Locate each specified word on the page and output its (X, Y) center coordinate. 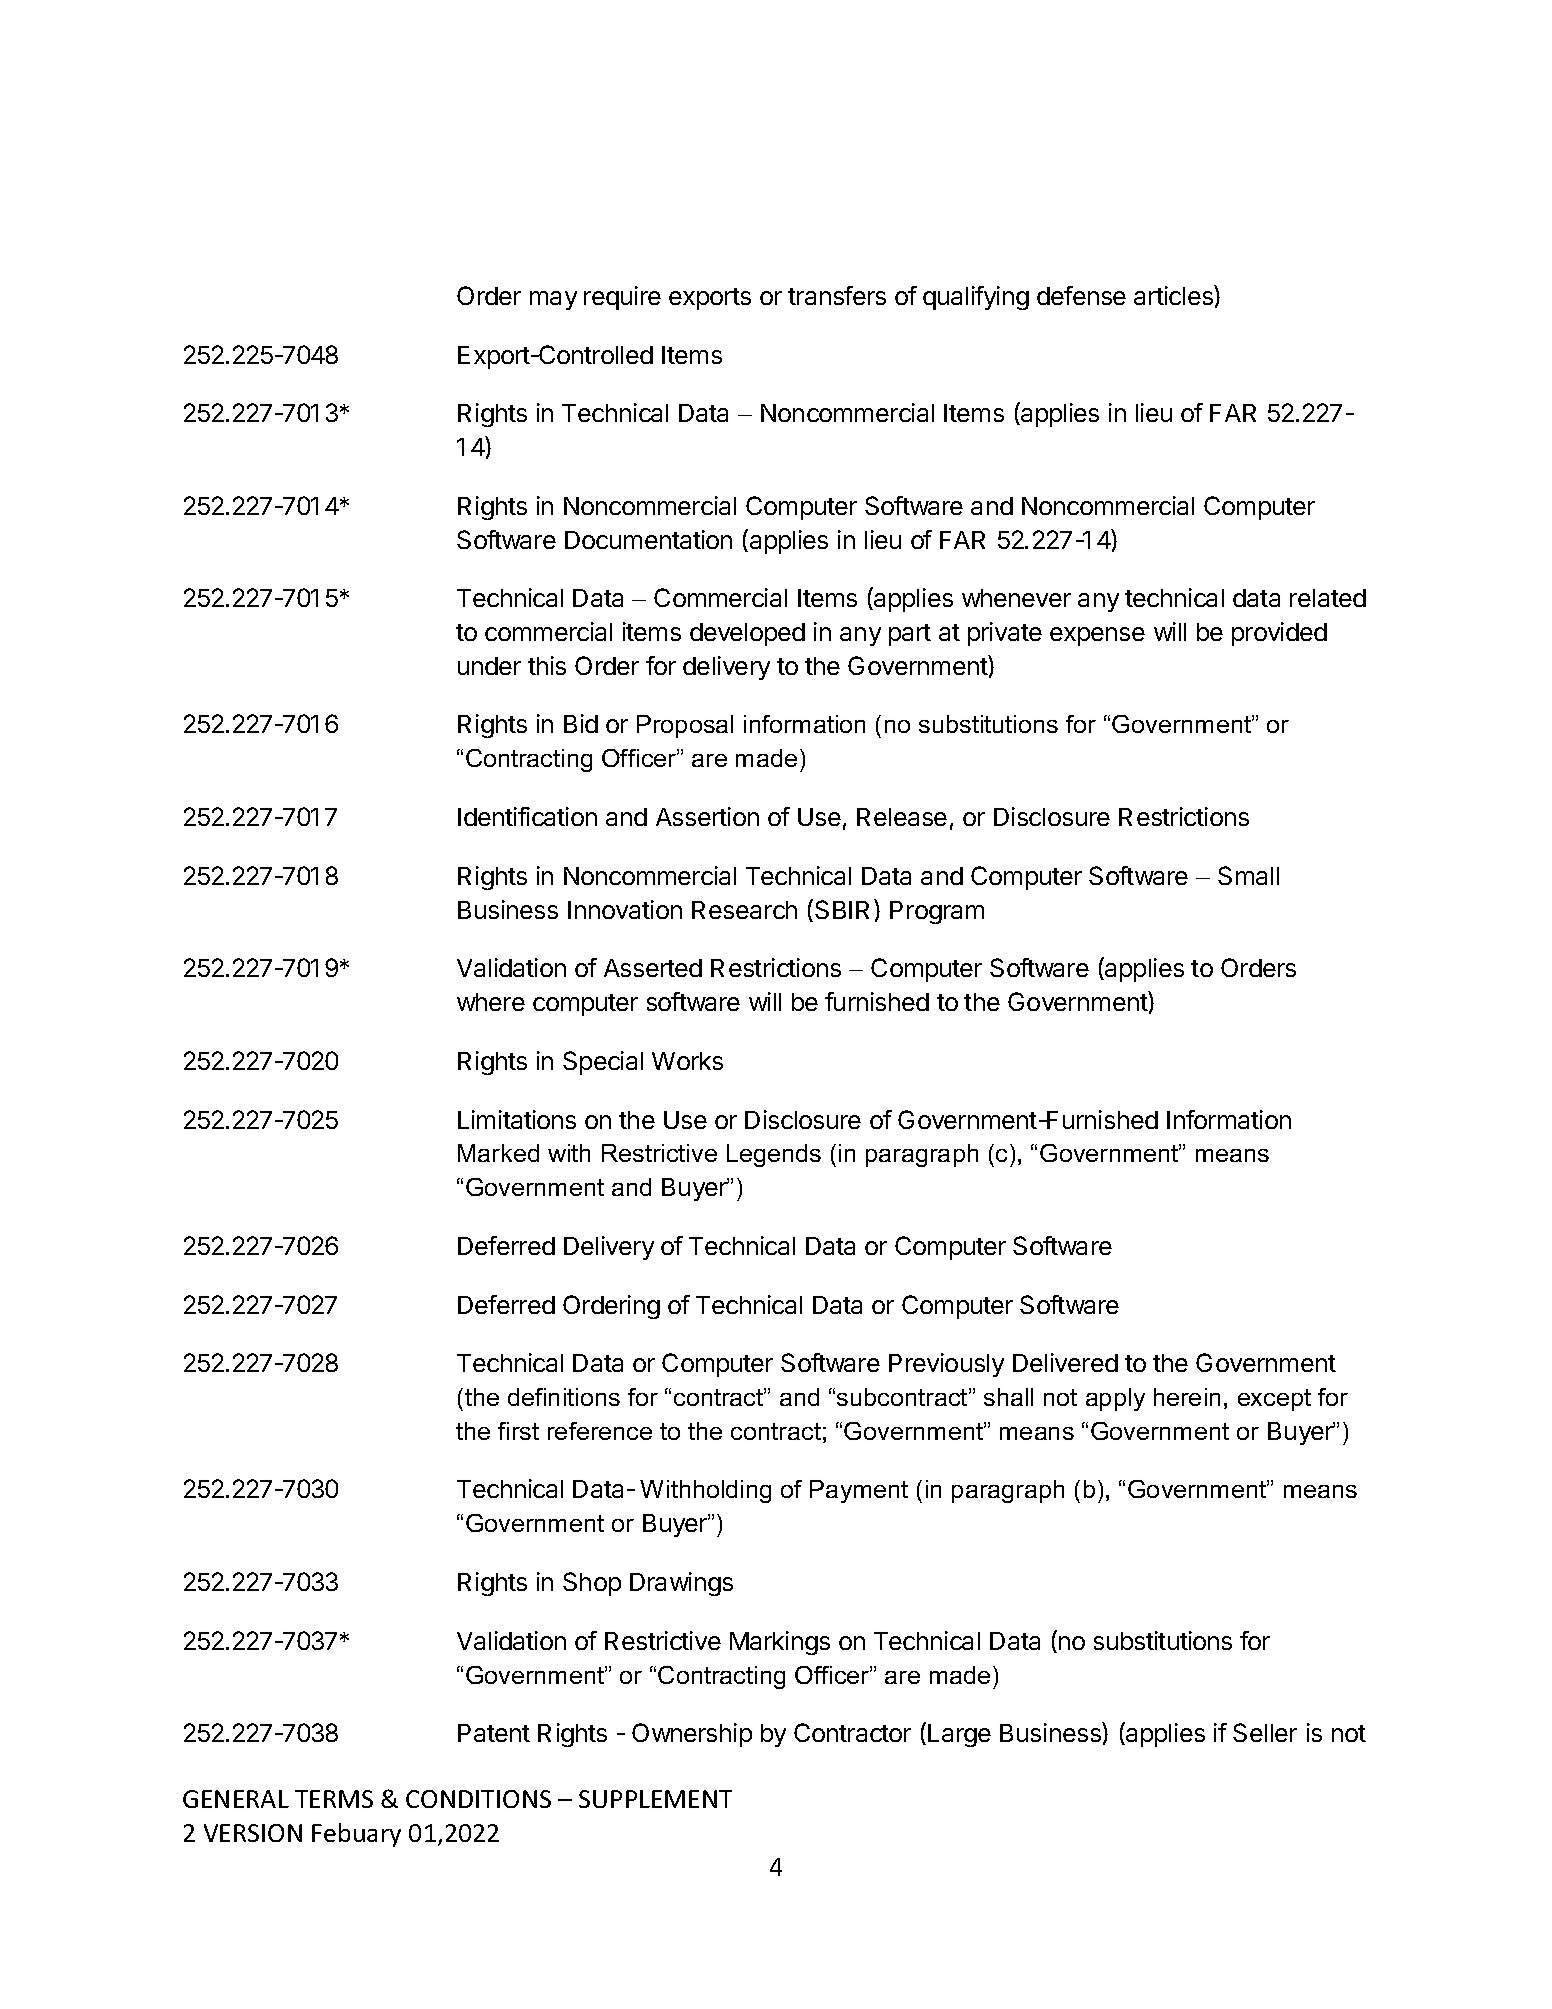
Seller (1265, 1732)
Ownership (692, 1735)
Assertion (707, 816)
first (518, 1431)
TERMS (334, 1799)
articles (1174, 295)
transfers (837, 295)
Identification (527, 816)
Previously (946, 1365)
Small (1248, 875)
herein (1187, 1397)
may (553, 300)
